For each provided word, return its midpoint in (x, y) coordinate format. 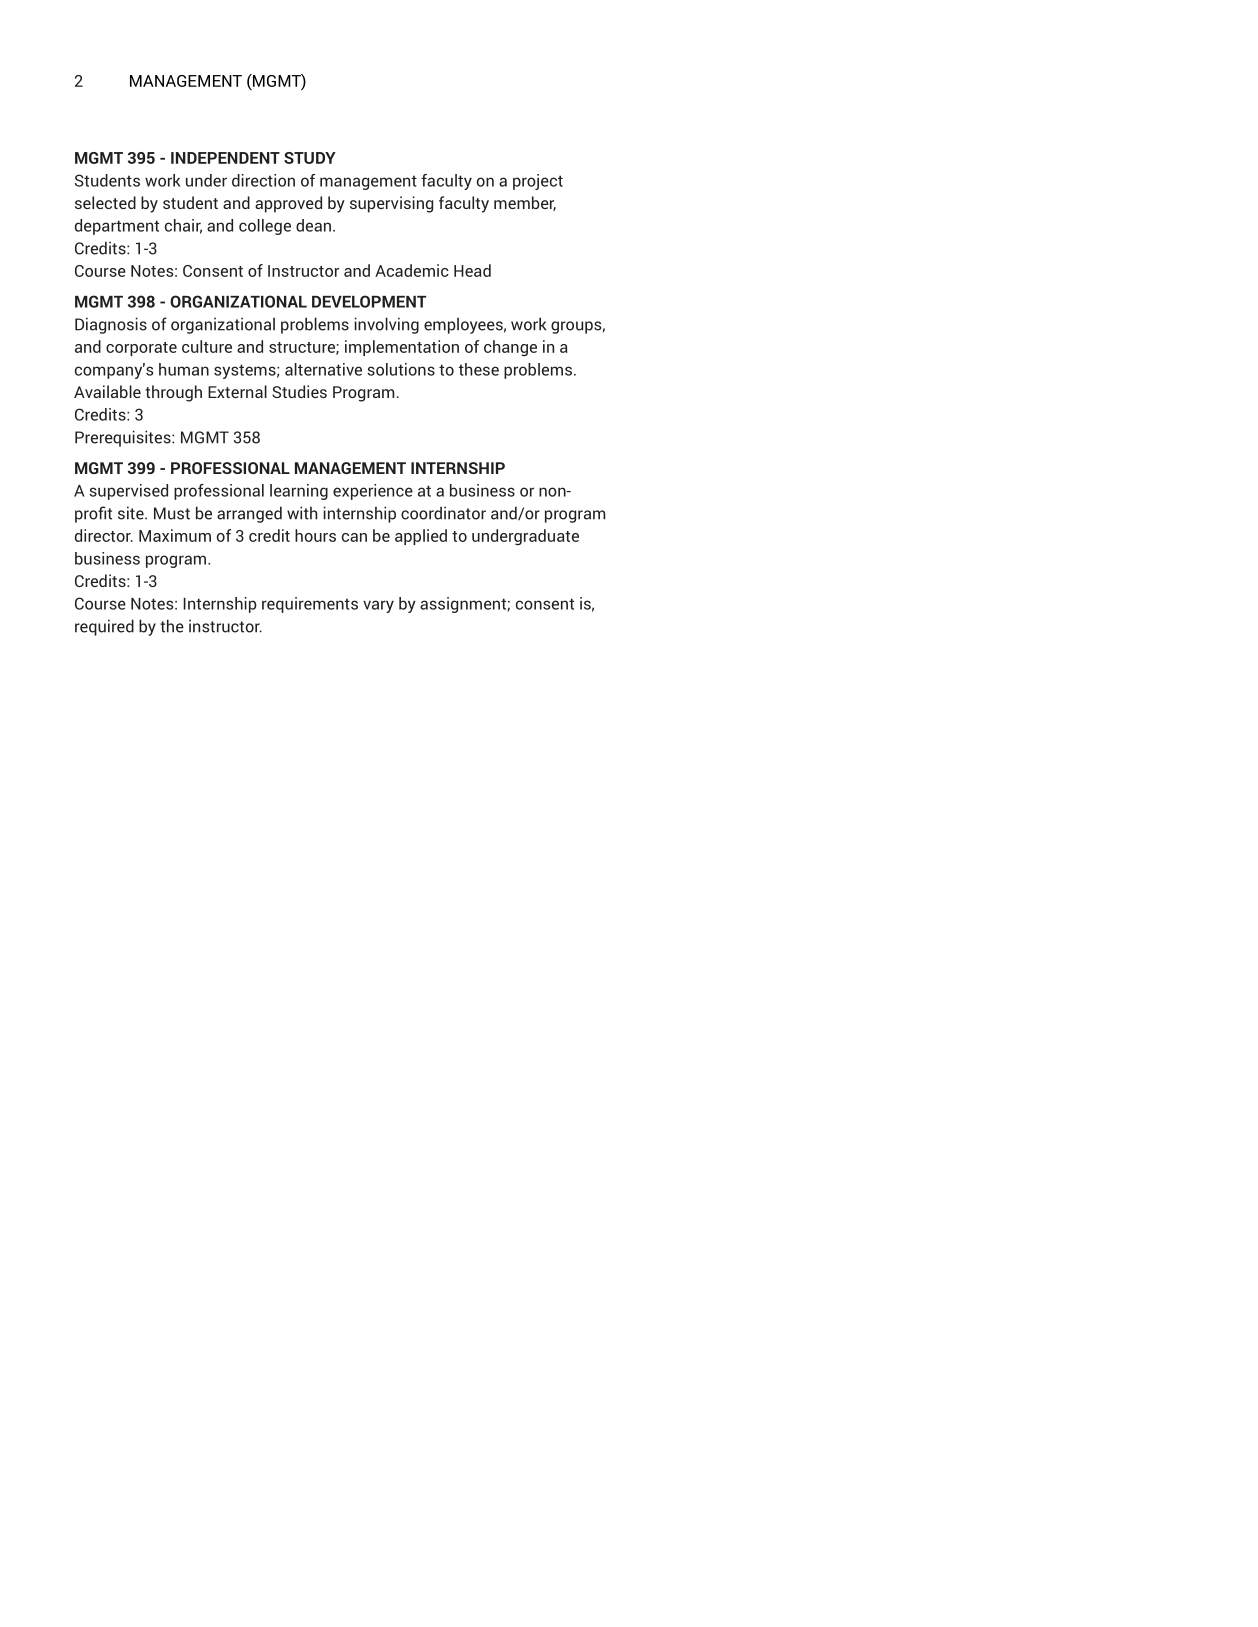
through (173, 393)
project (538, 182)
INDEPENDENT (225, 158)
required (104, 627)
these (478, 369)
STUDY (310, 158)
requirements (310, 605)
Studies (299, 391)
